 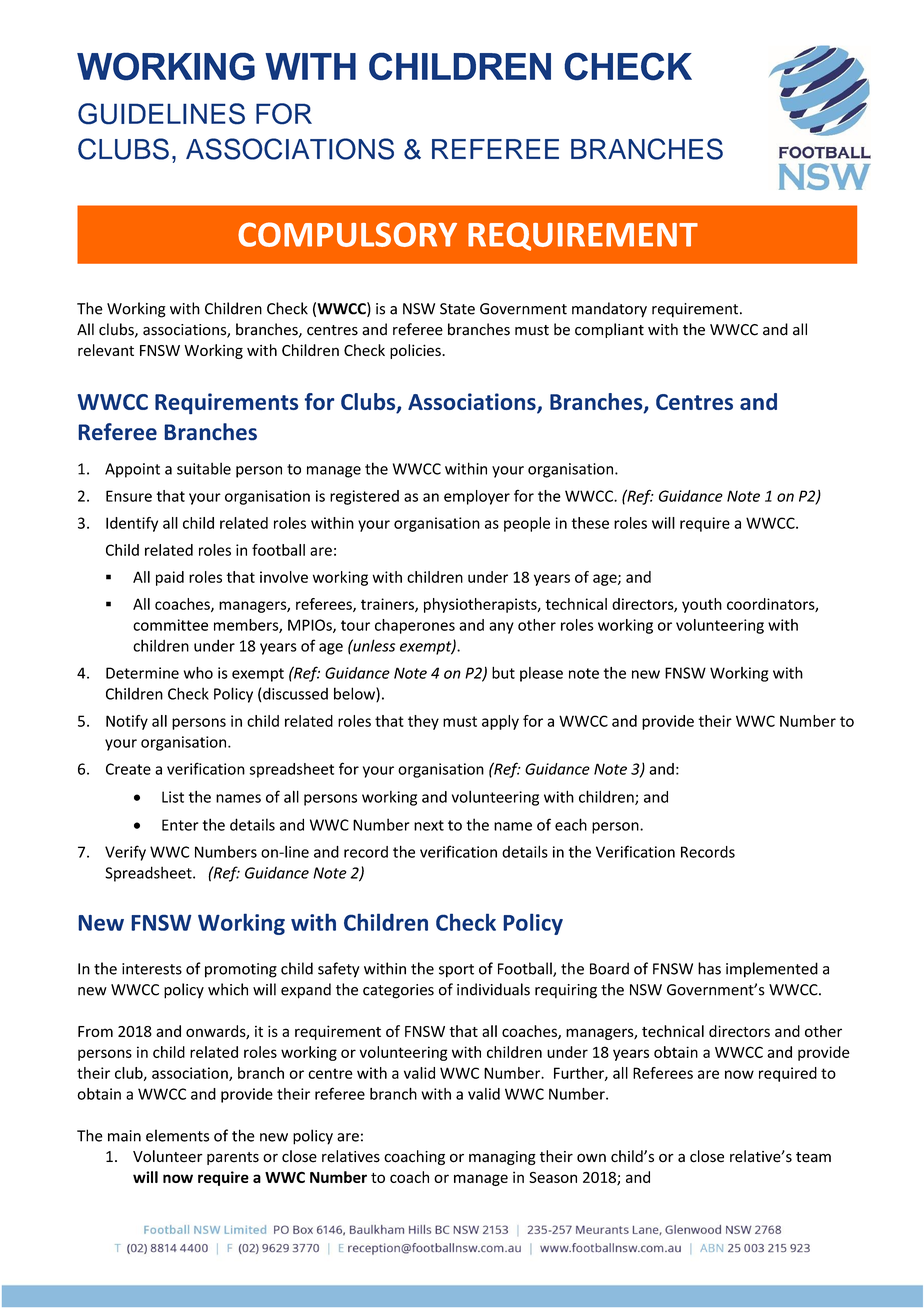 What do you see at coordinates (702, 605) in the document?
I see `youth` at bounding box center [702, 605].
